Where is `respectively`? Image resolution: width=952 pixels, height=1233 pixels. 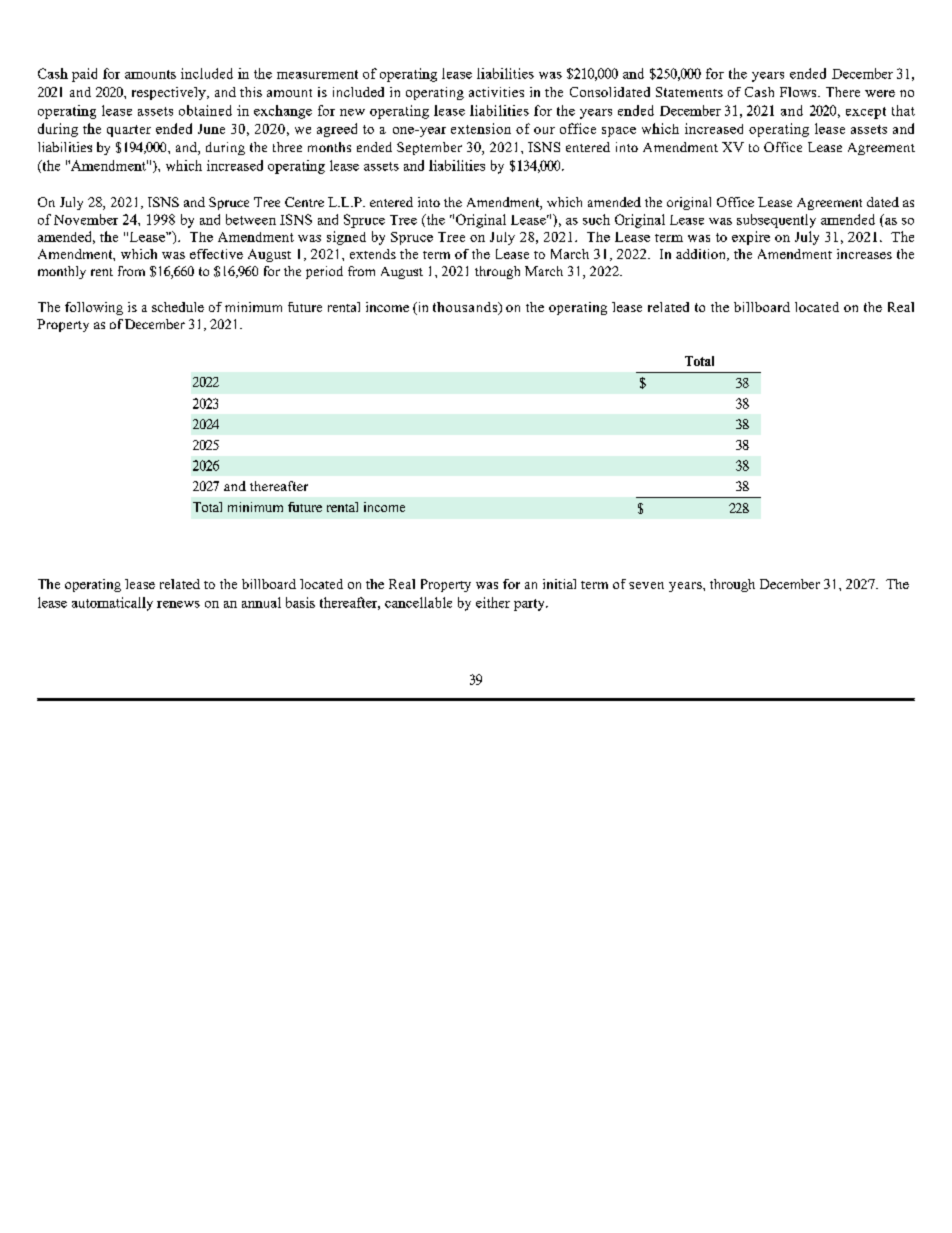
respectively is located at coordinates (170, 93).
